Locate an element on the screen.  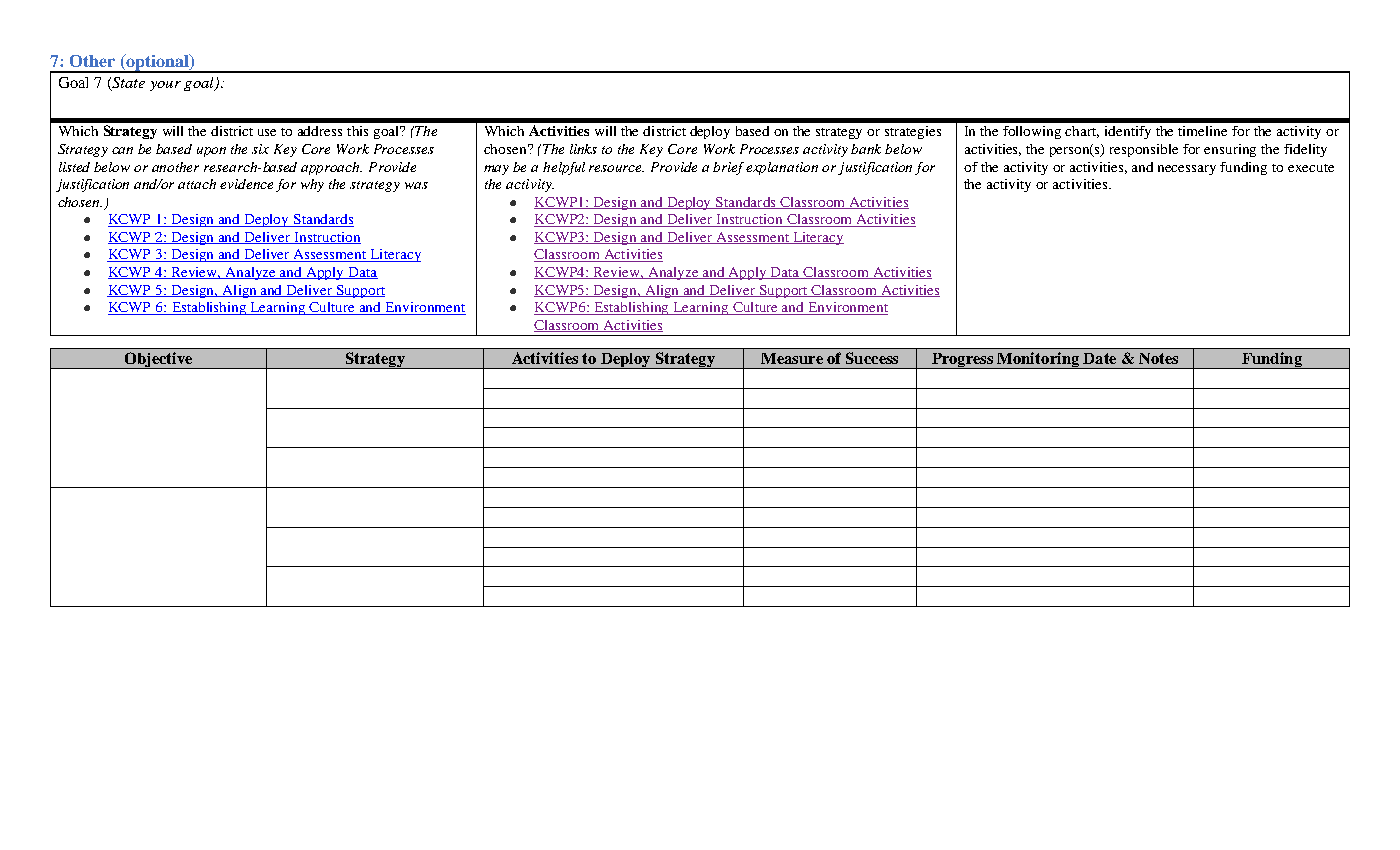
evidence is located at coordinates (246, 184).
